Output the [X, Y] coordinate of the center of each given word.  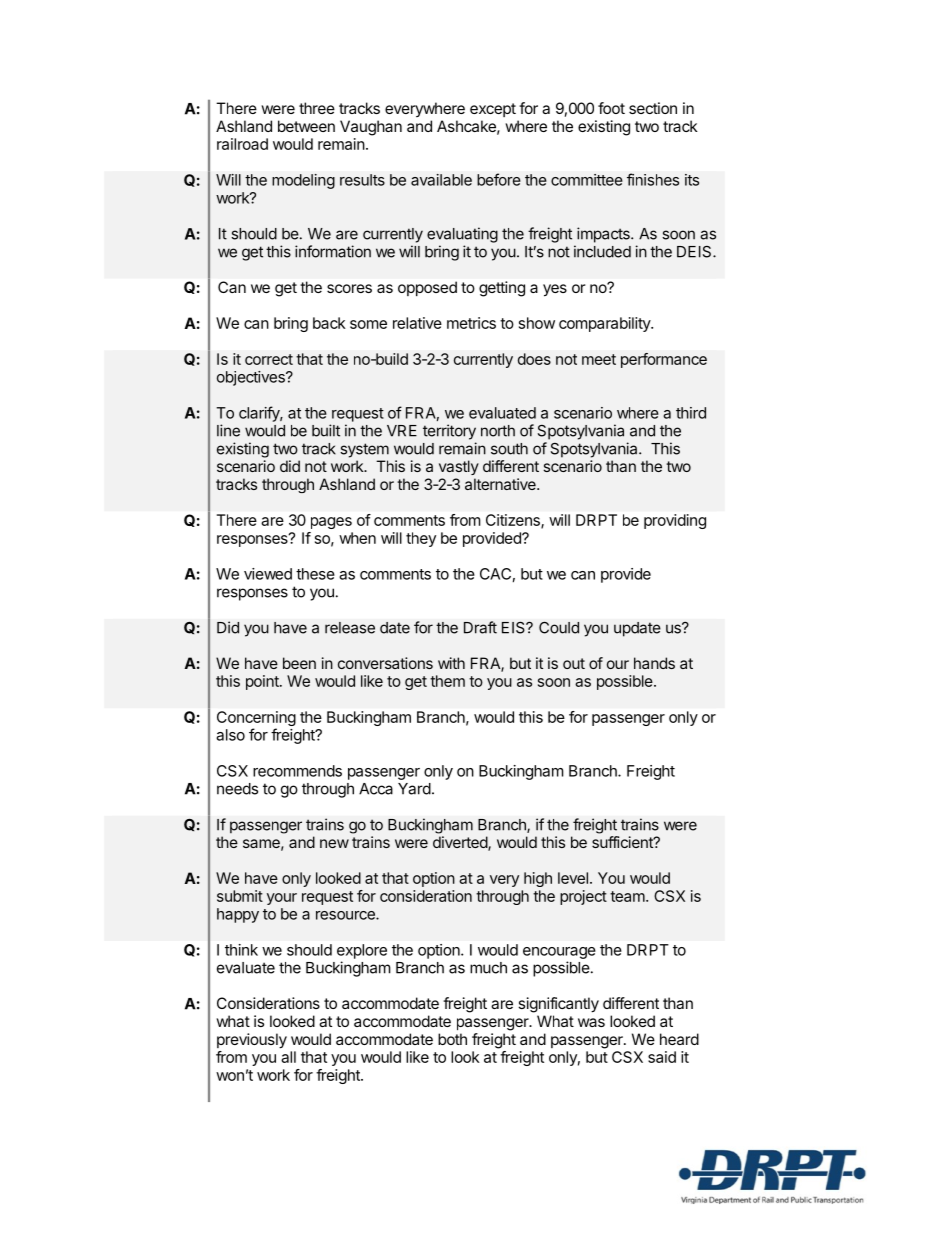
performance [664, 360]
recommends [297, 771]
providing [675, 521]
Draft [480, 627]
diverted [461, 843]
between [306, 126]
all [288, 1057]
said [662, 1057]
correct [269, 359]
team [628, 896]
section [653, 108]
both [452, 1039]
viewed [268, 574]
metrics [471, 323]
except [493, 110]
